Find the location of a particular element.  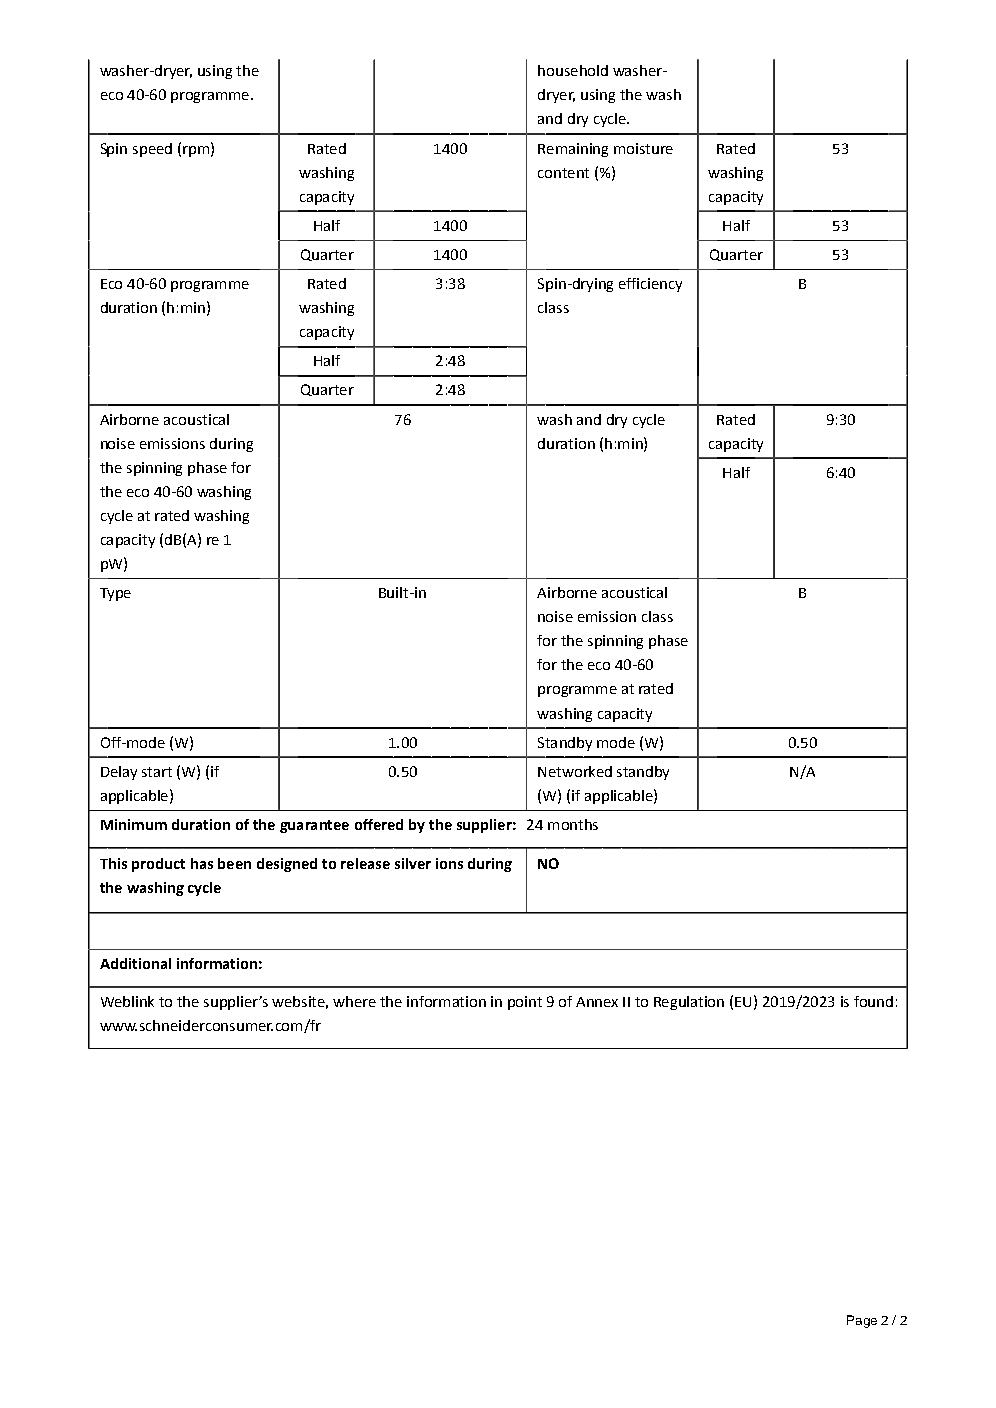

months is located at coordinates (573, 824).
